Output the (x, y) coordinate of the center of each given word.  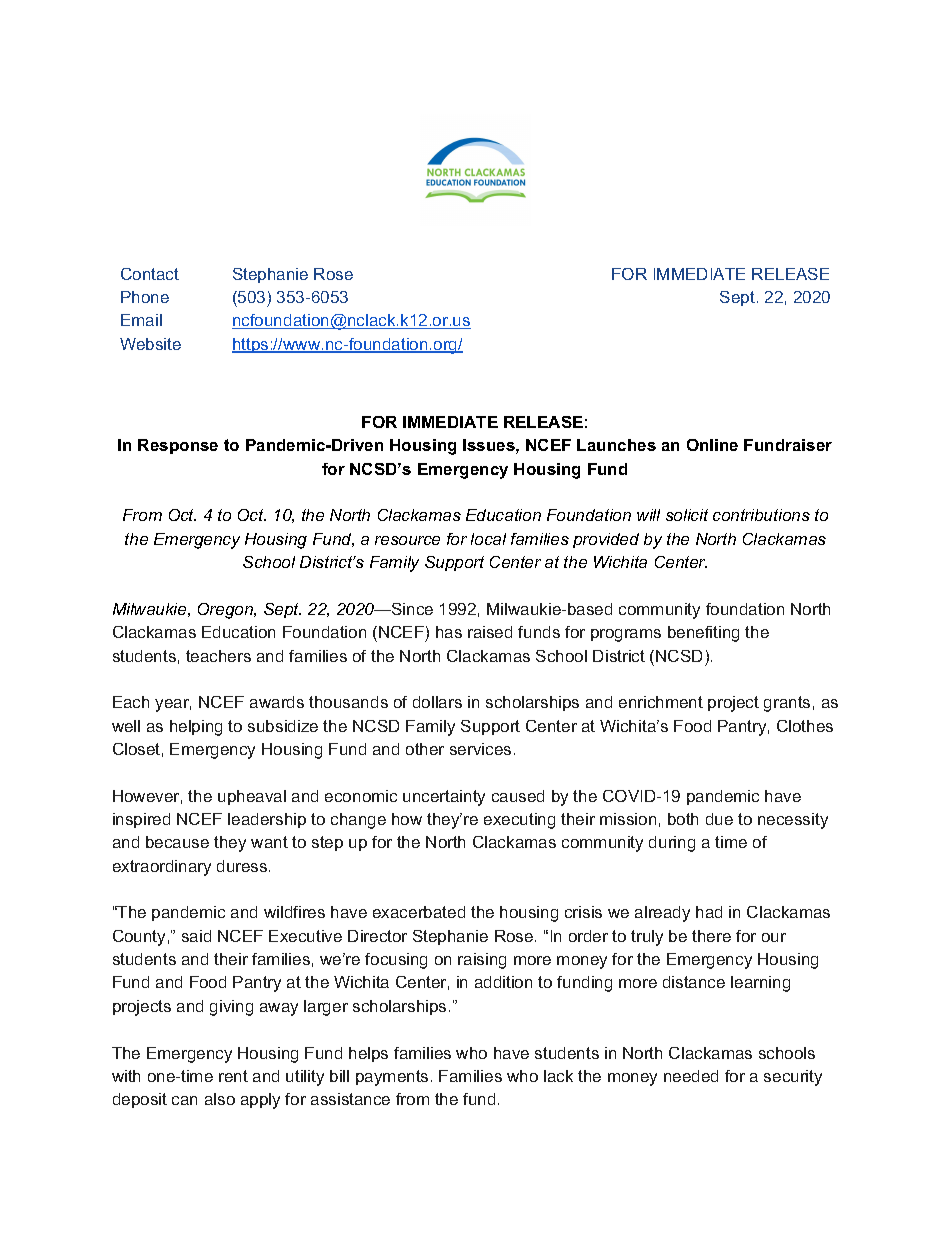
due (719, 819)
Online (712, 445)
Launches (616, 445)
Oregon (227, 611)
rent (233, 1076)
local (488, 539)
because (177, 842)
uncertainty (444, 798)
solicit (687, 515)
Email (141, 320)
